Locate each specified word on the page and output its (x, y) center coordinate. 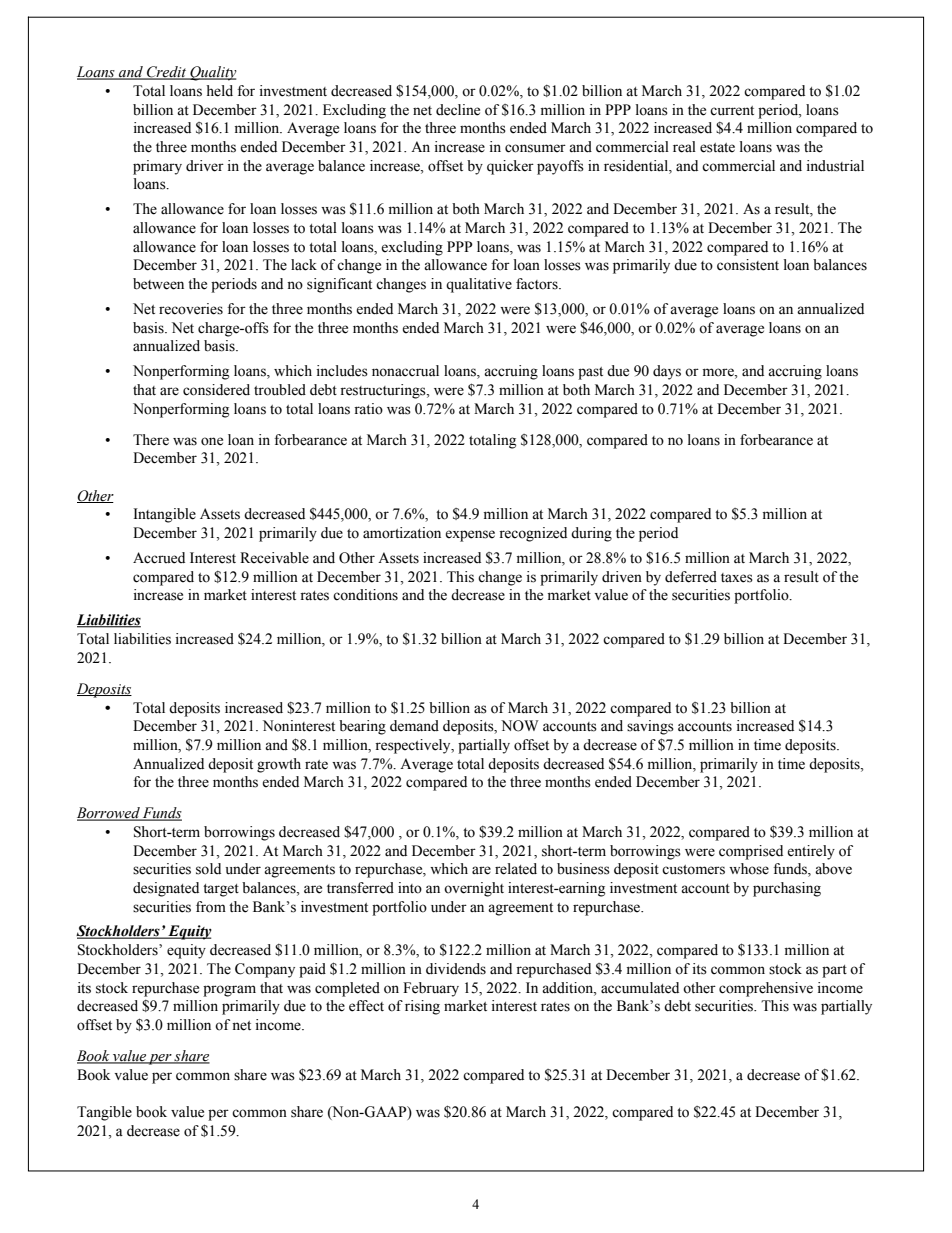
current (732, 111)
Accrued (159, 558)
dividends (456, 969)
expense (470, 536)
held (219, 91)
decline (458, 110)
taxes (737, 578)
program (229, 991)
